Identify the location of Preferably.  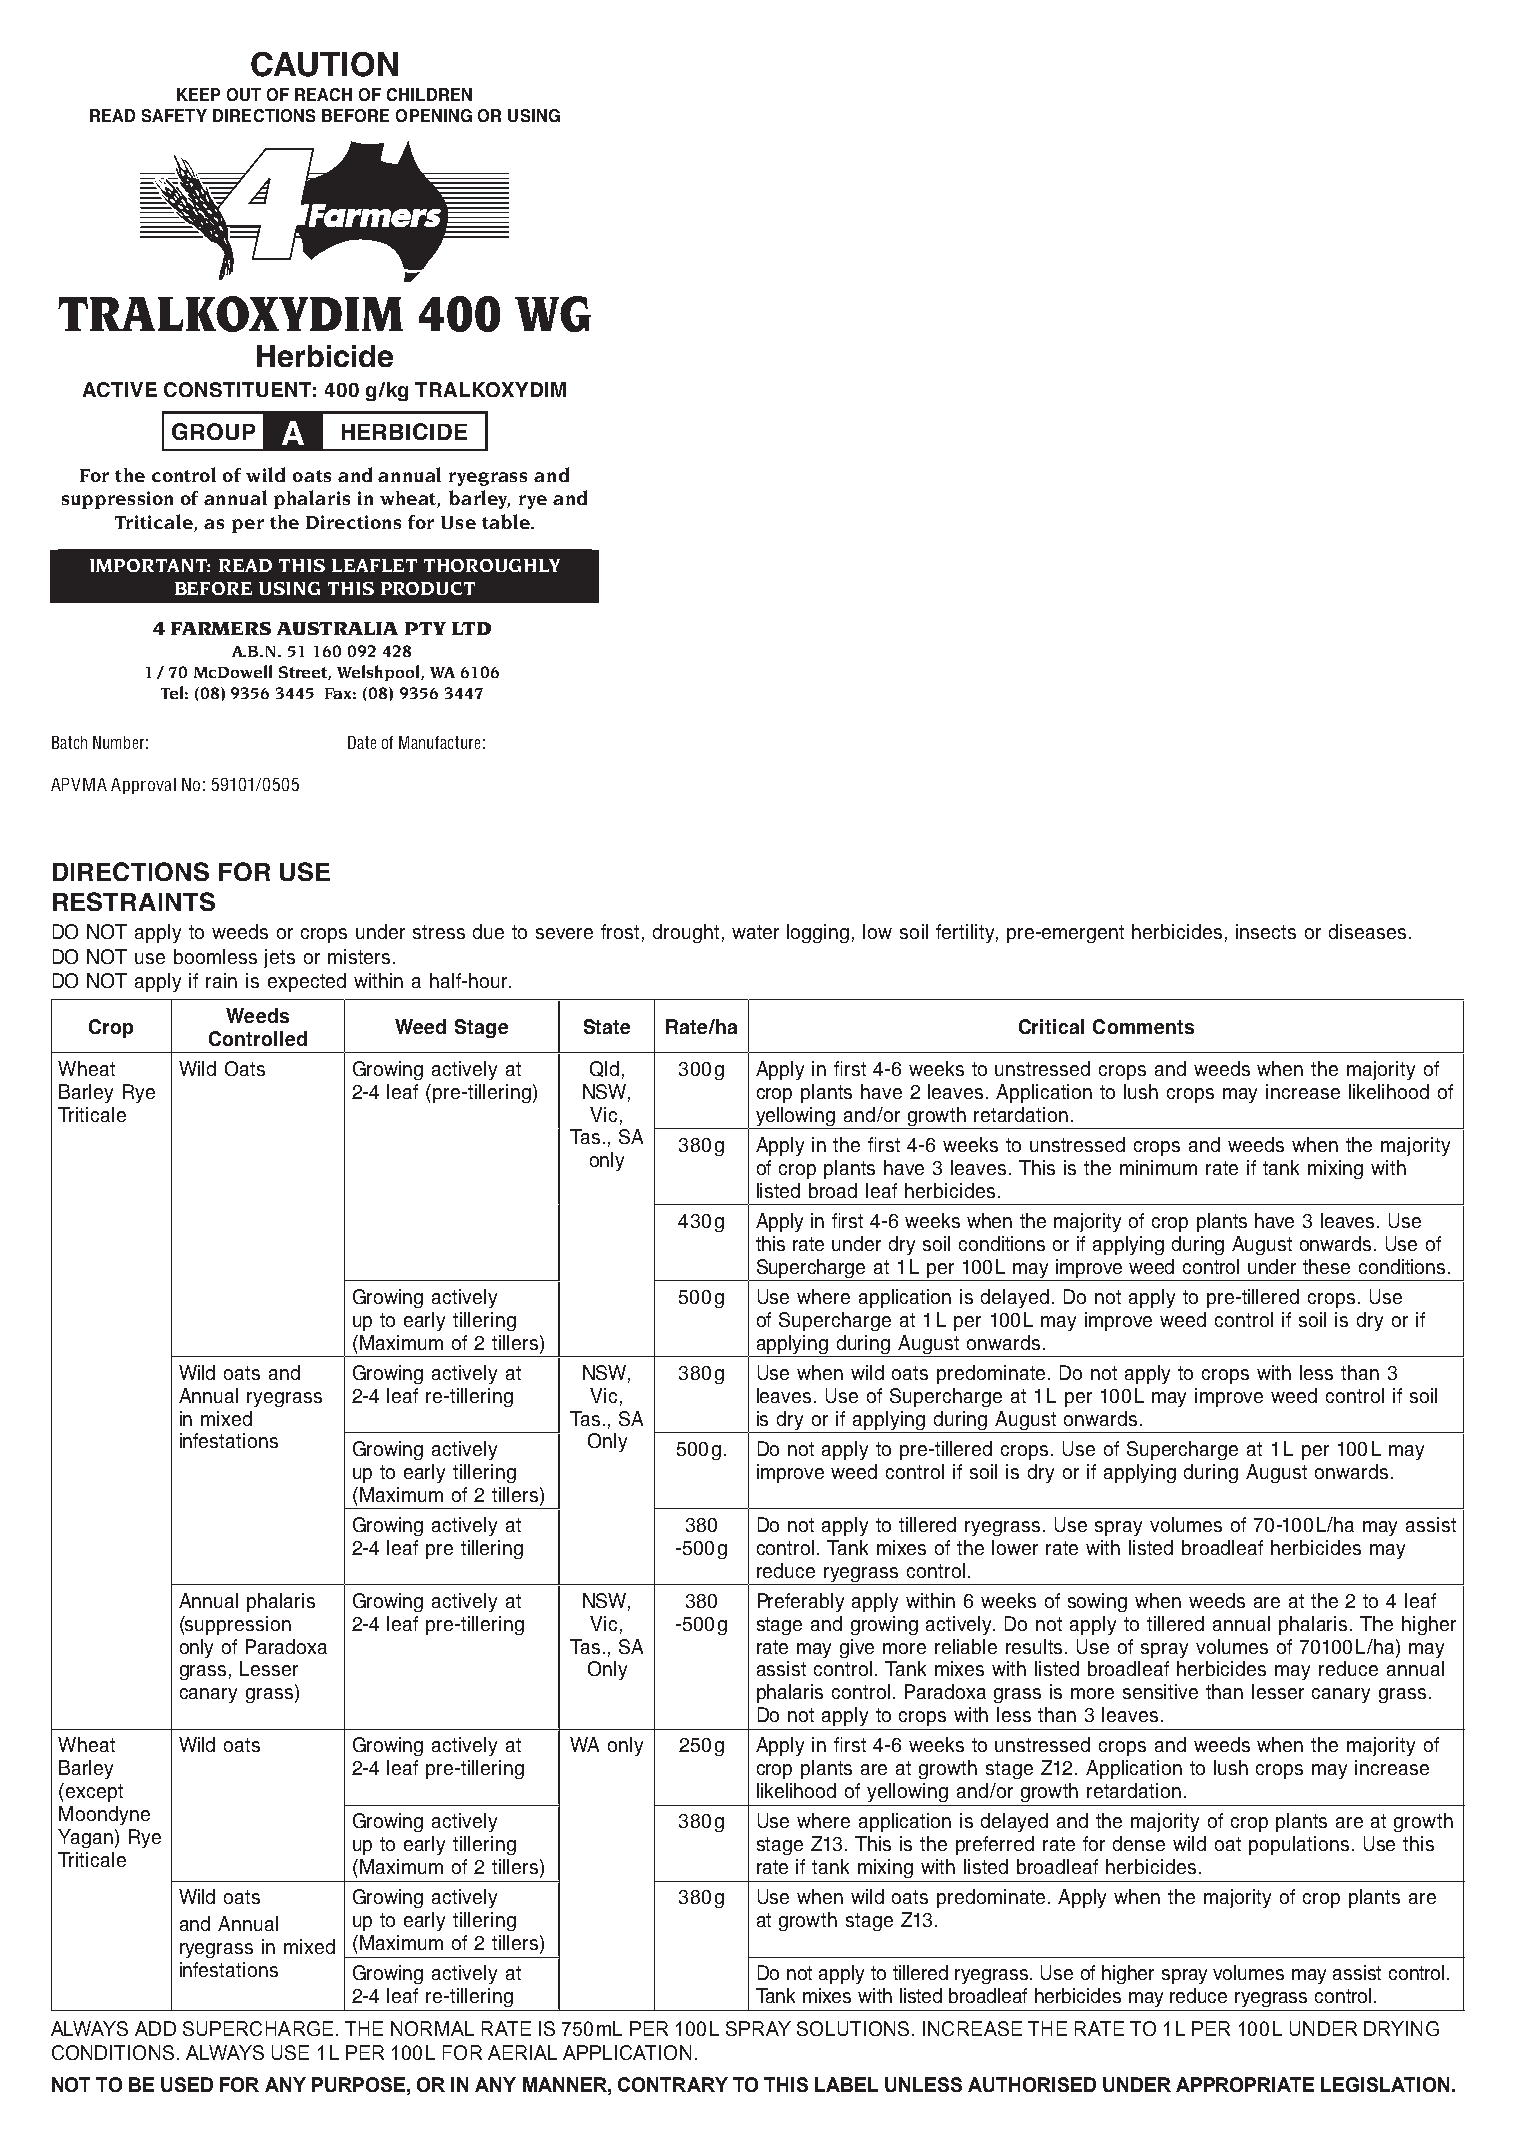
(801, 1602).
